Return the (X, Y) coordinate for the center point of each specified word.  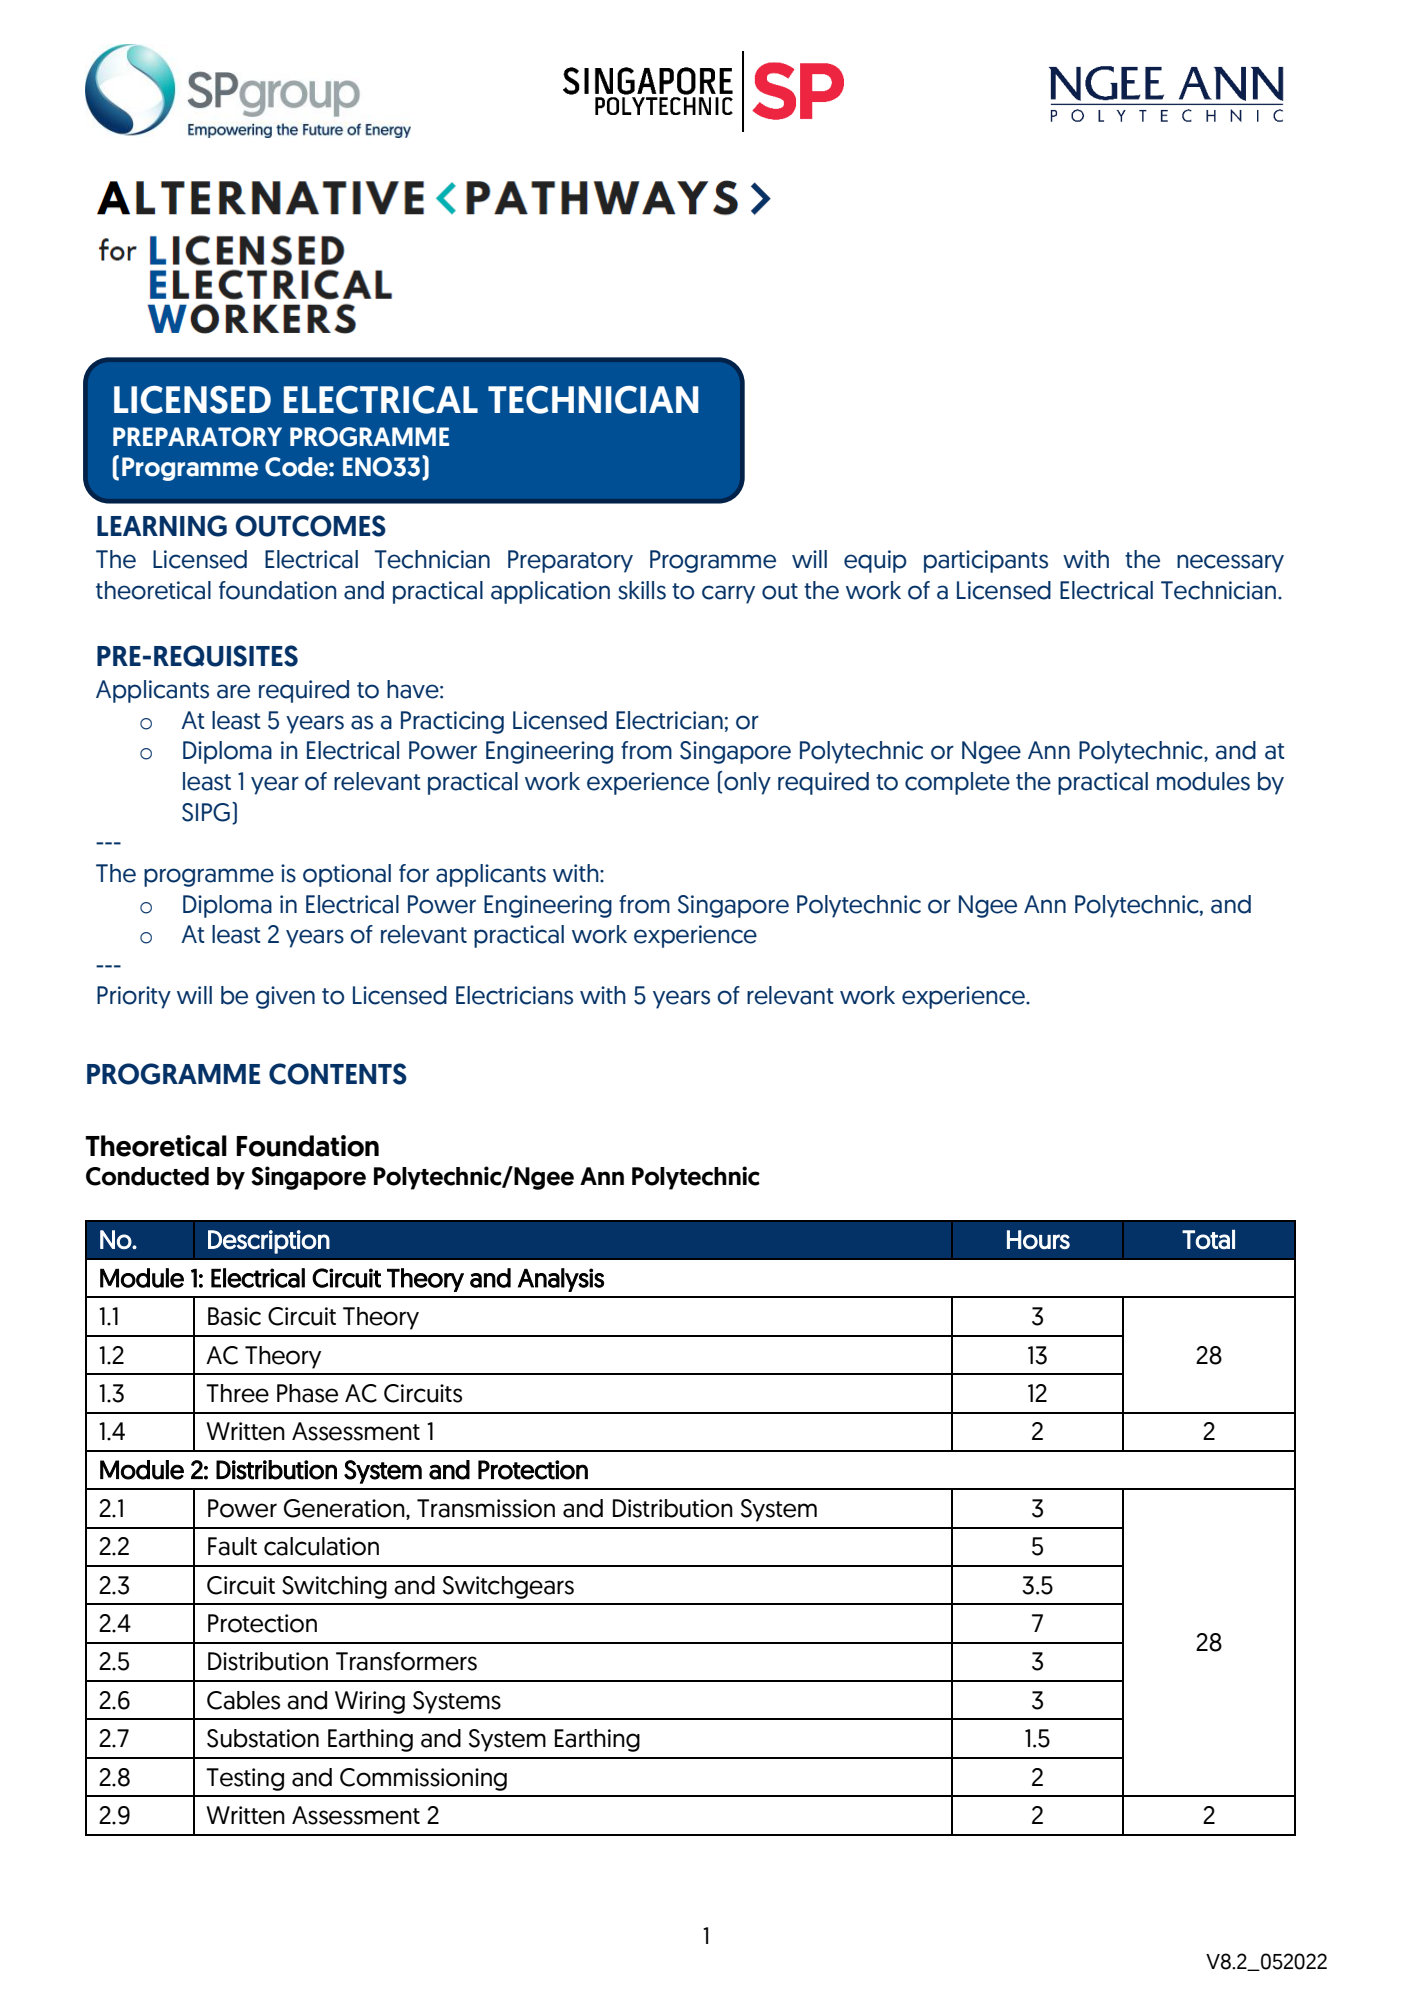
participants (986, 561)
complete (957, 783)
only (747, 783)
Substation (263, 1738)
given (285, 997)
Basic (234, 1316)
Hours (1038, 1239)
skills (642, 590)
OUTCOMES (311, 526)
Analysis (561, 1280)
